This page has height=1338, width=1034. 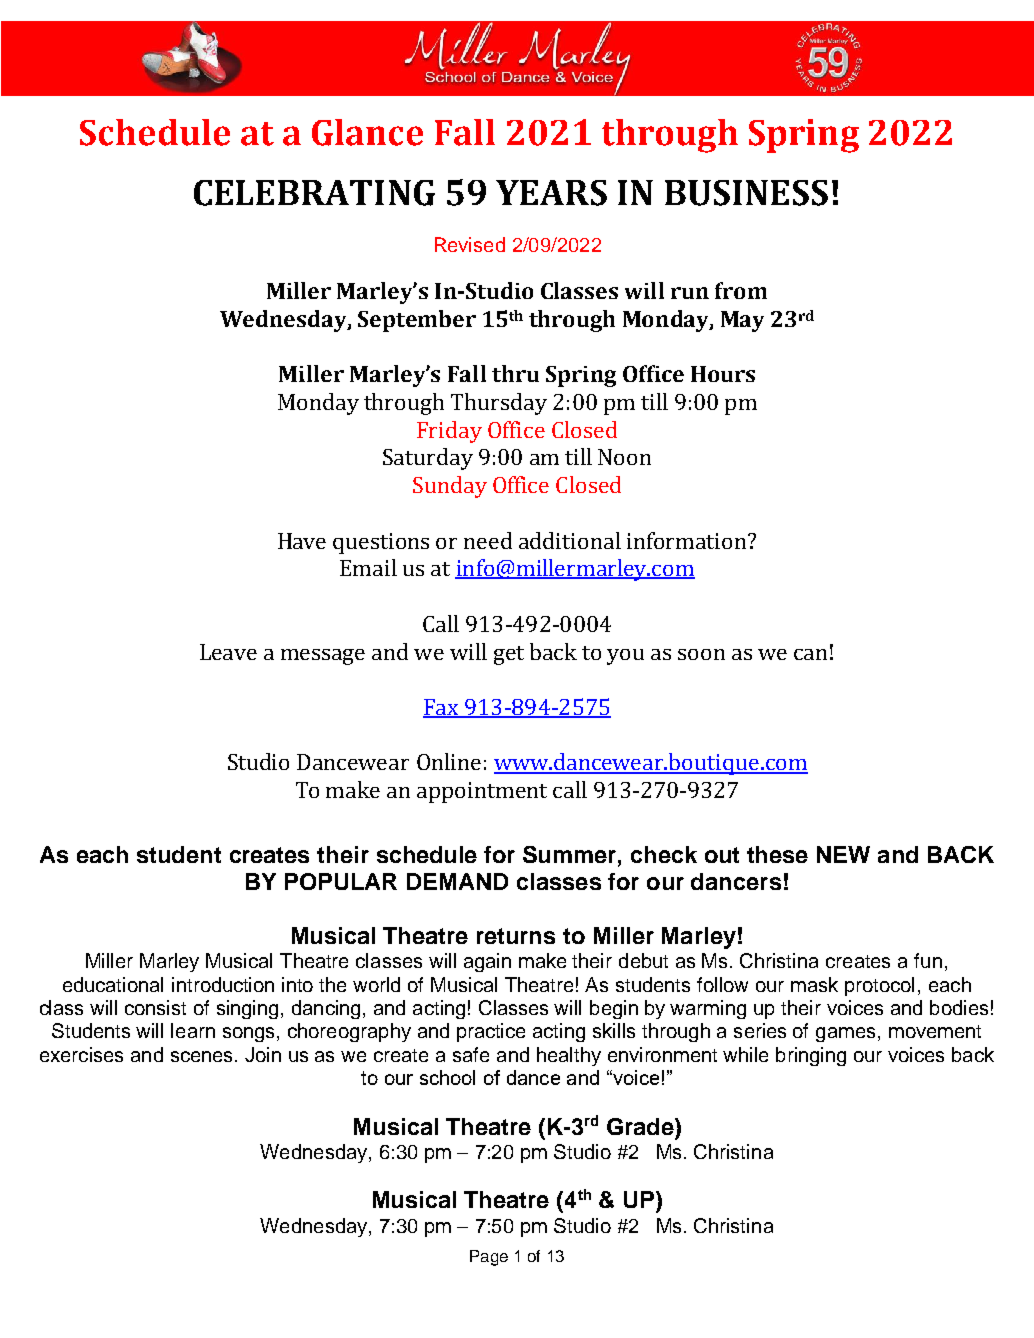 I want to click on CELEBRATING, so click(x=314, y=193).
